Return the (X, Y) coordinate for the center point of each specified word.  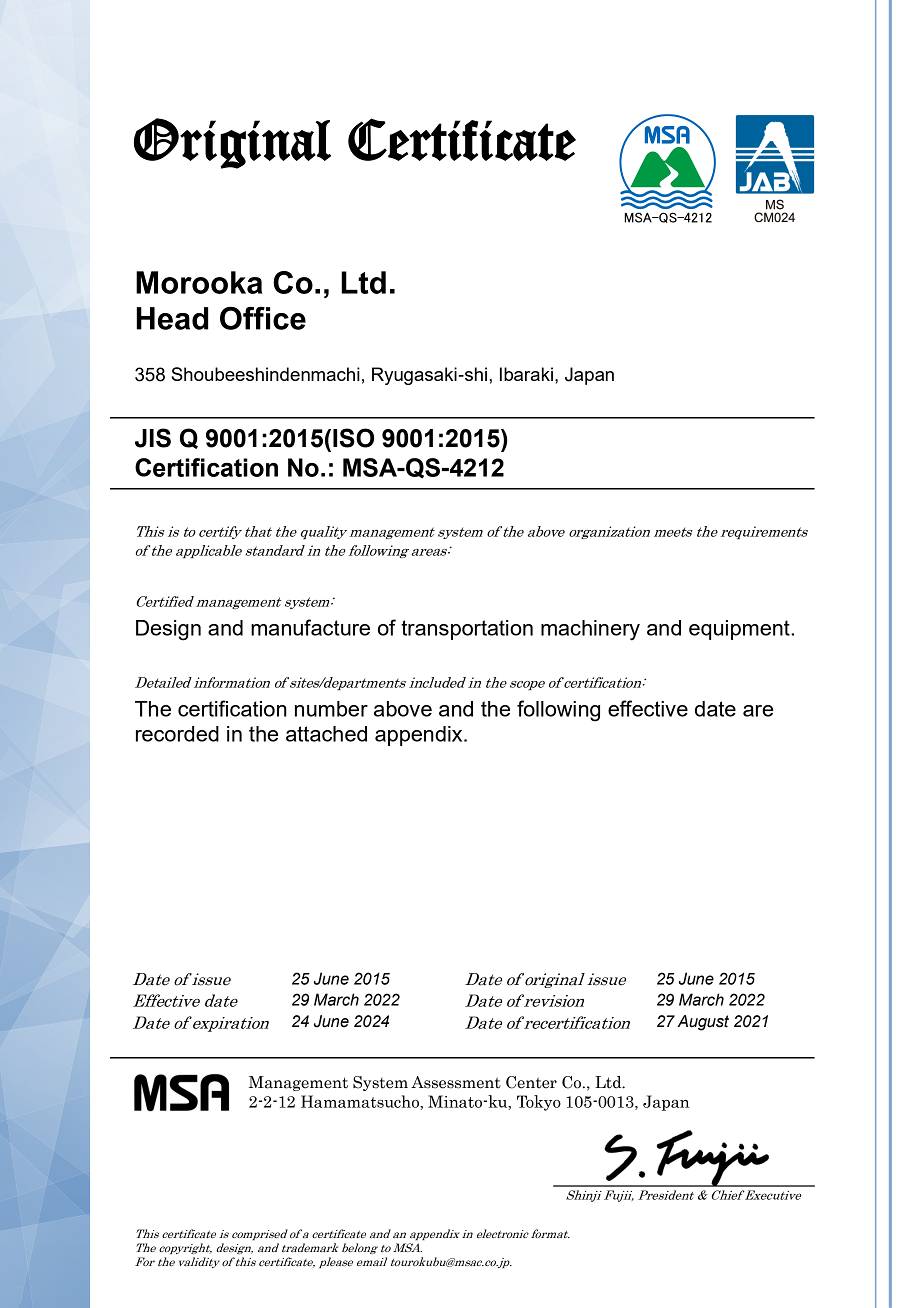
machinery (590, 630)
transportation (467, 630)
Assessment (456, 1082)
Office (263, 318)
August (703, 1023)
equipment (740, 630)
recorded (177, 734)
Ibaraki (526, 374)
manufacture (310, 627)
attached (326, 734)
